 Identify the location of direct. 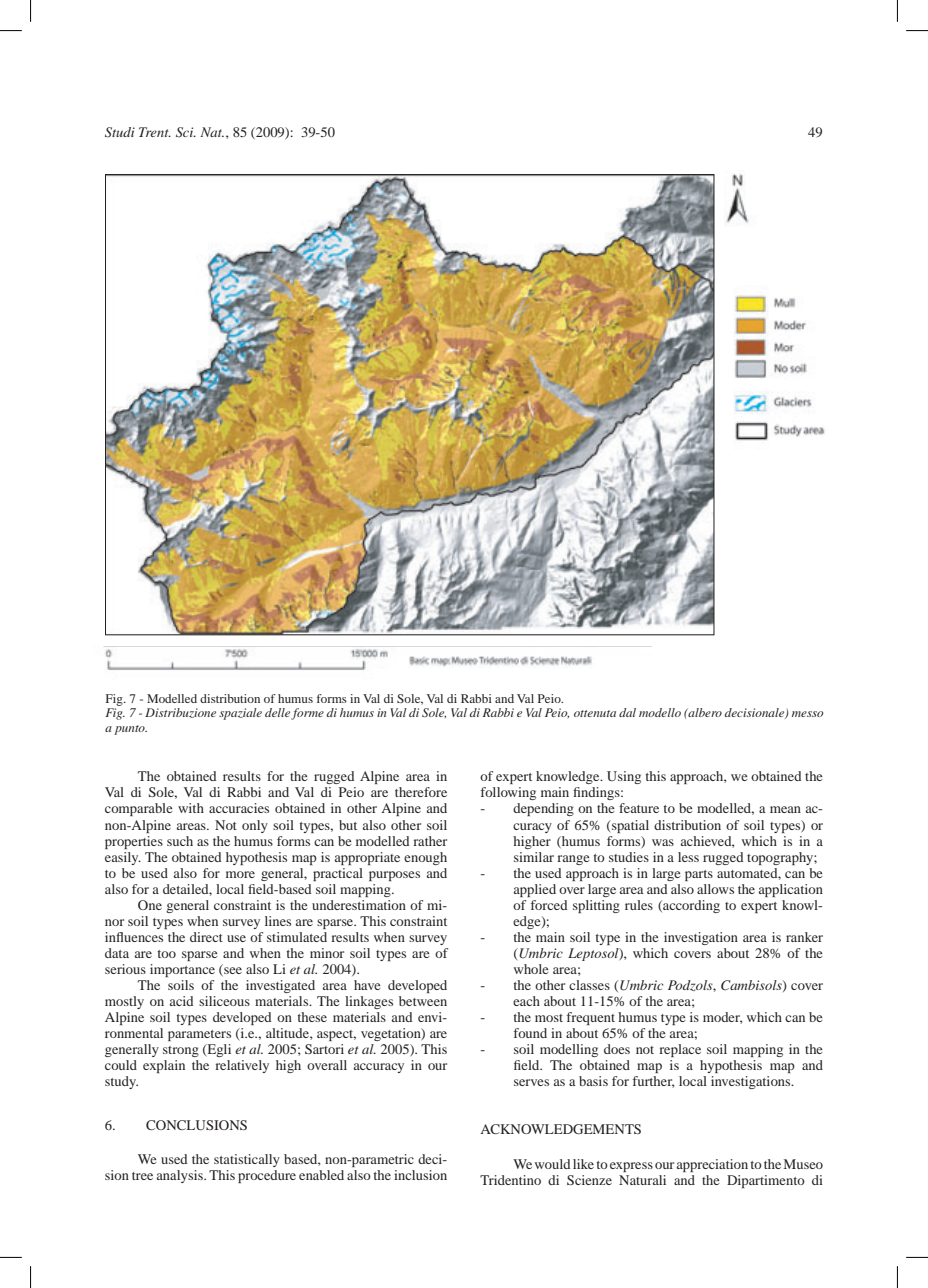
(206, 937).
